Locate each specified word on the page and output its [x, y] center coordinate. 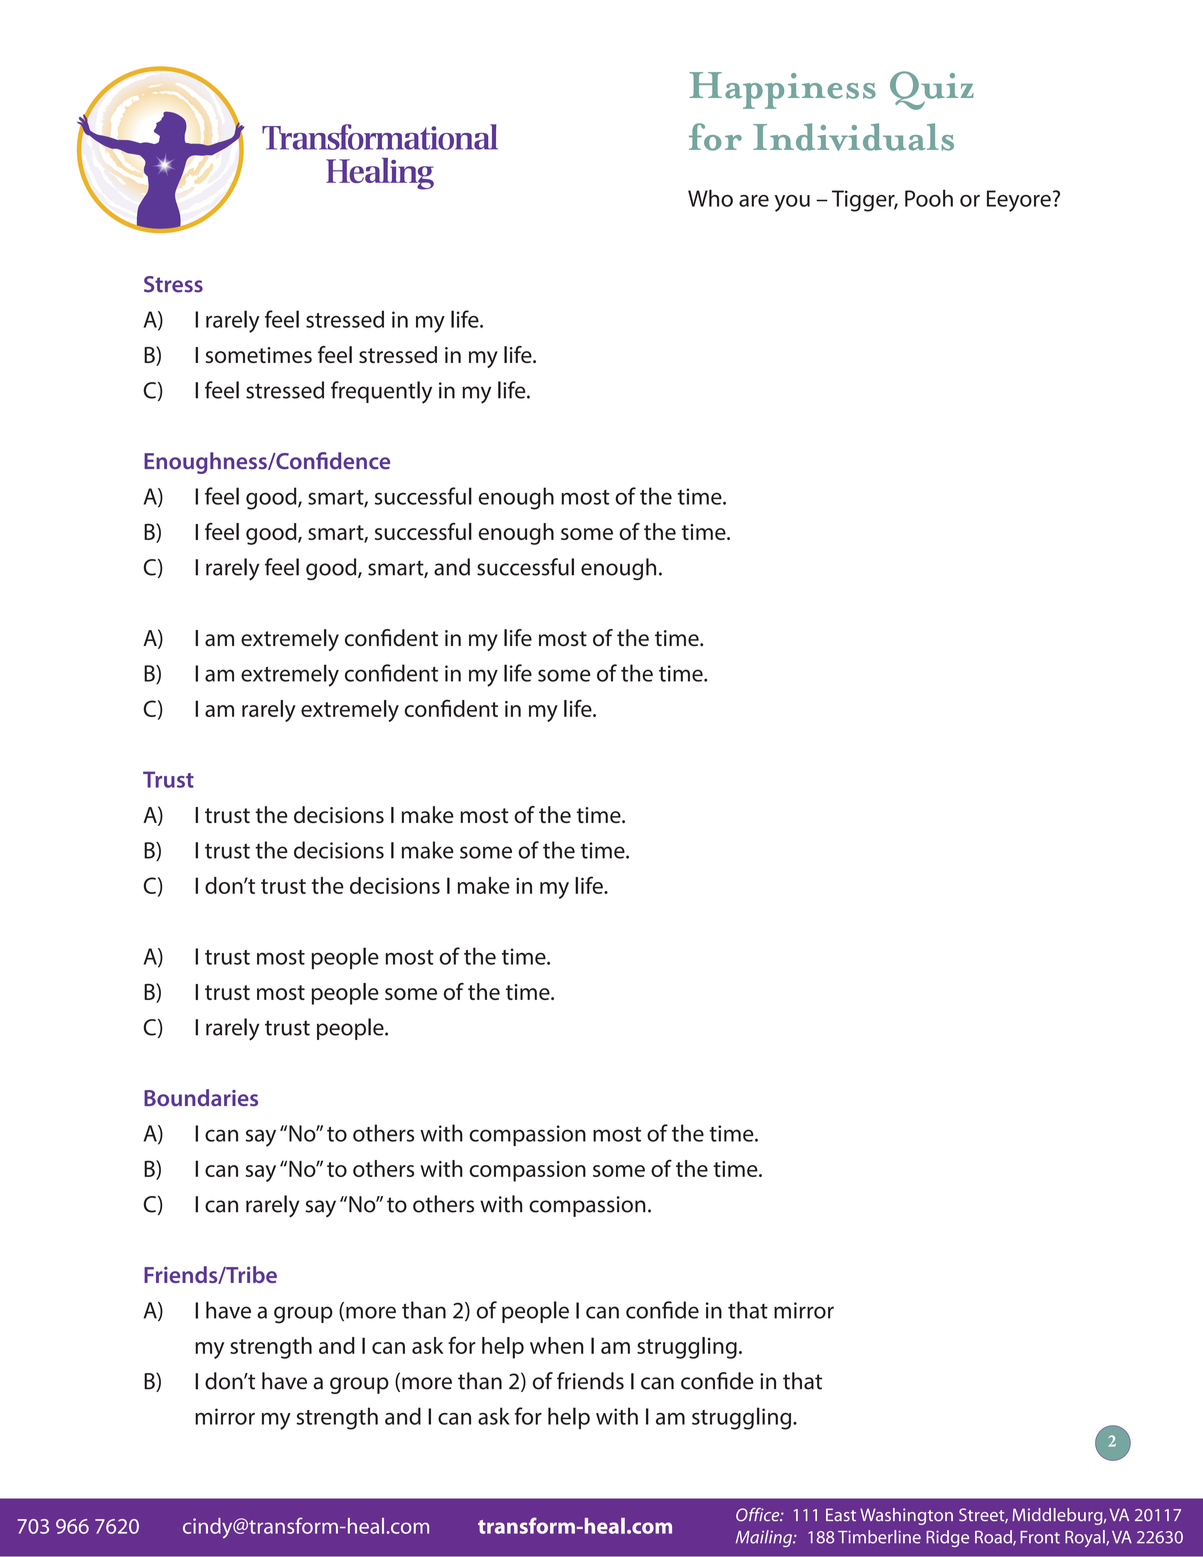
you [792, 203]
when [557, 1345]
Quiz [932, 90]
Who [710, 198]
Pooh [929, 198]
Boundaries [201, 1097]
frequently [381, 392]
